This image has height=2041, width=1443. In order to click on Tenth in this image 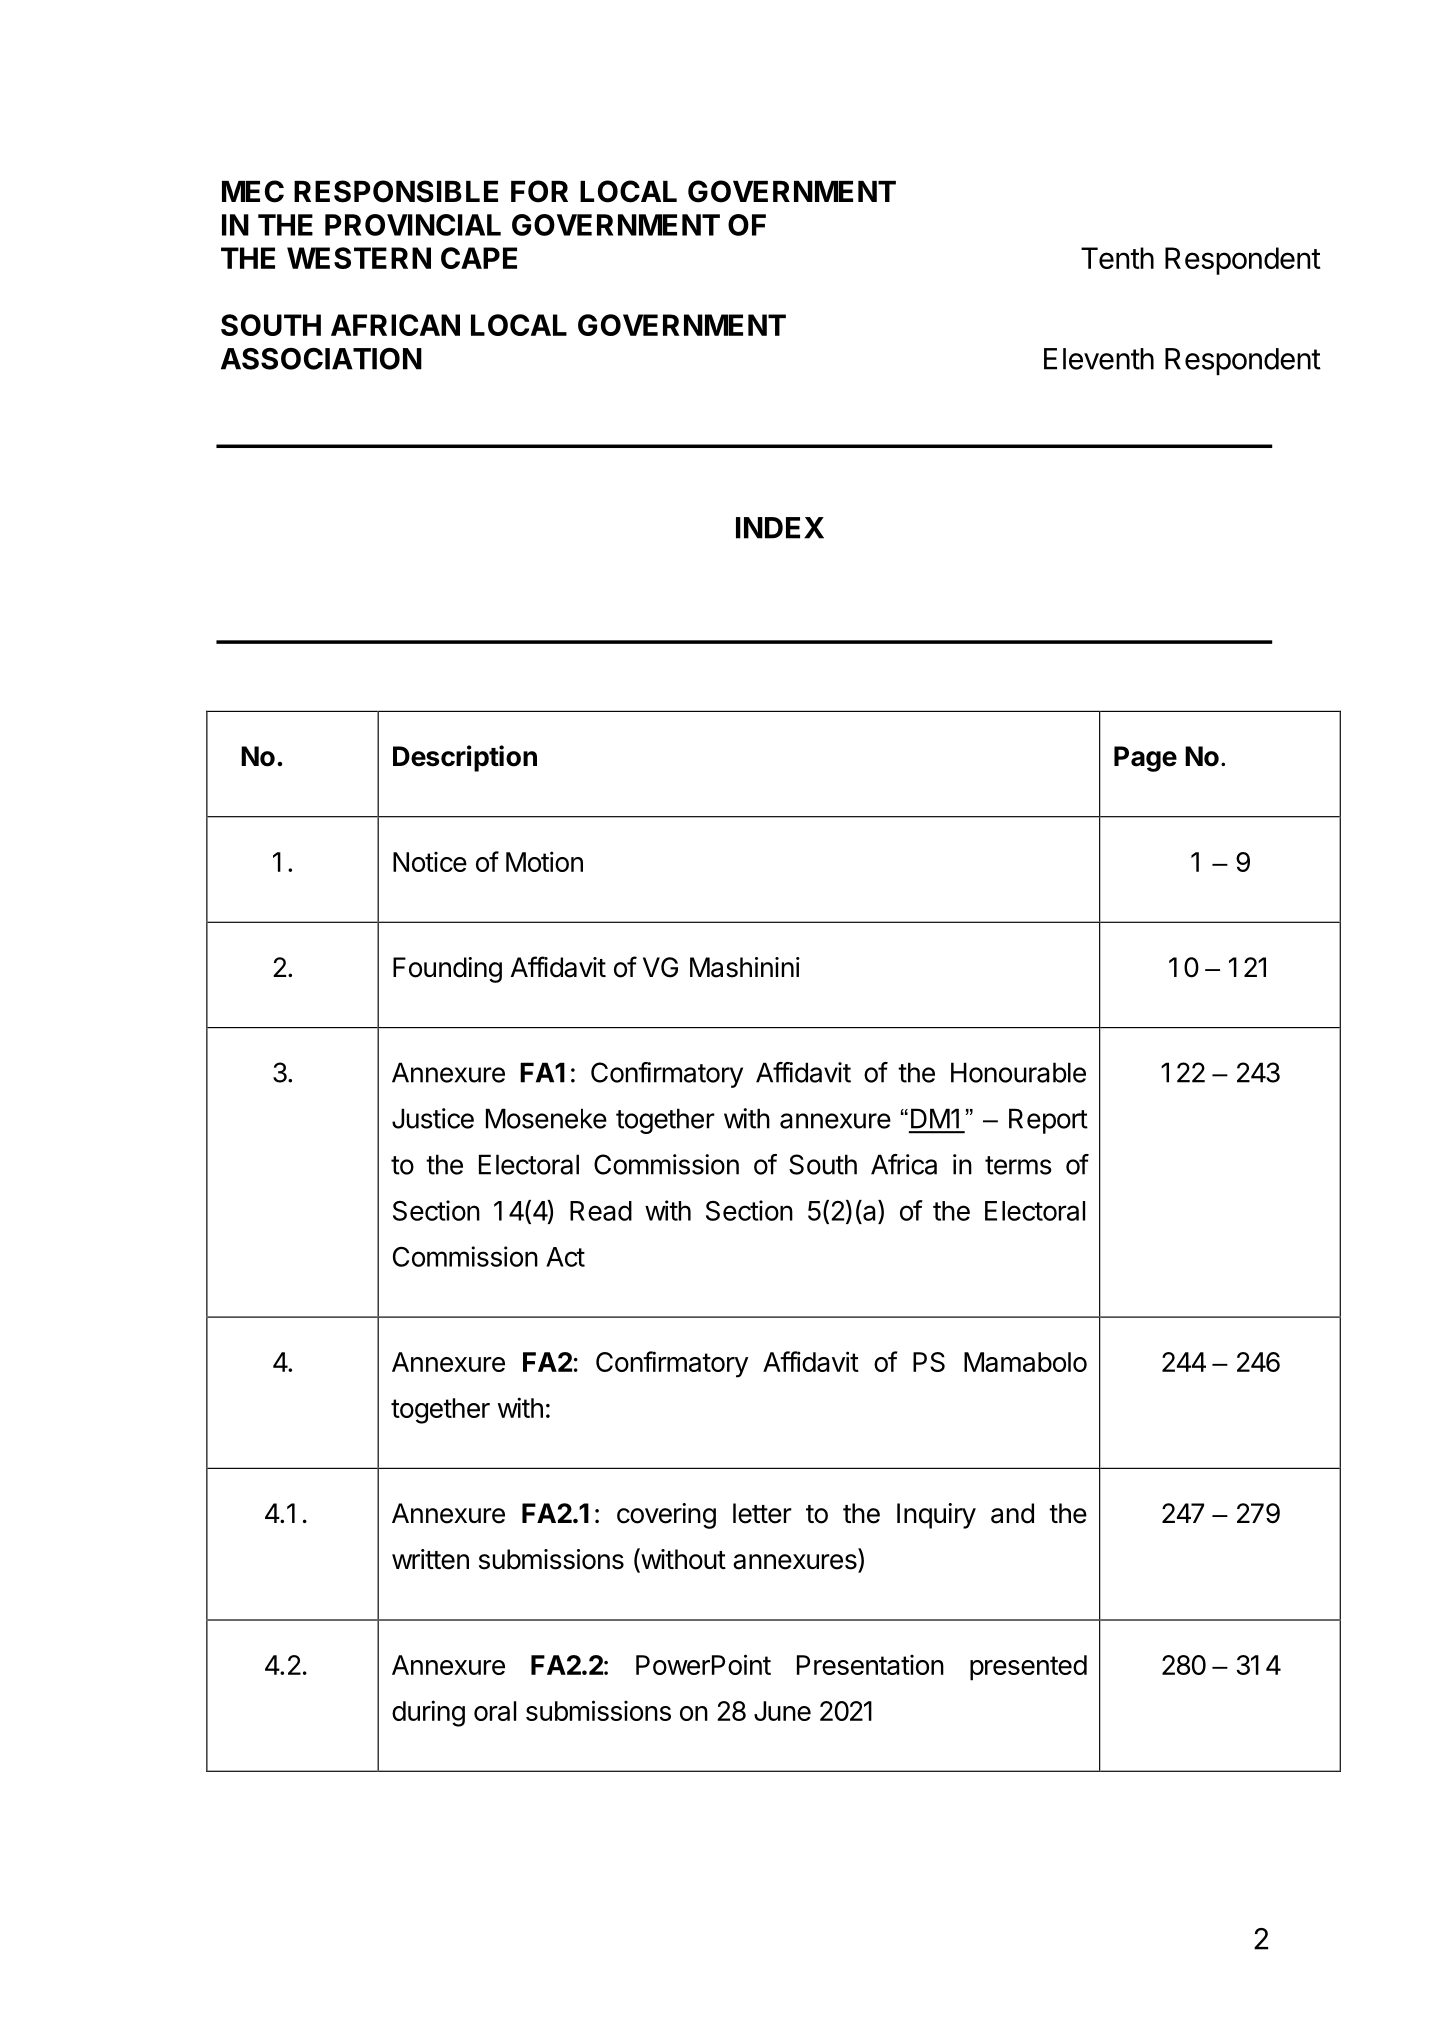, I will do `click(1117, 258)`.
